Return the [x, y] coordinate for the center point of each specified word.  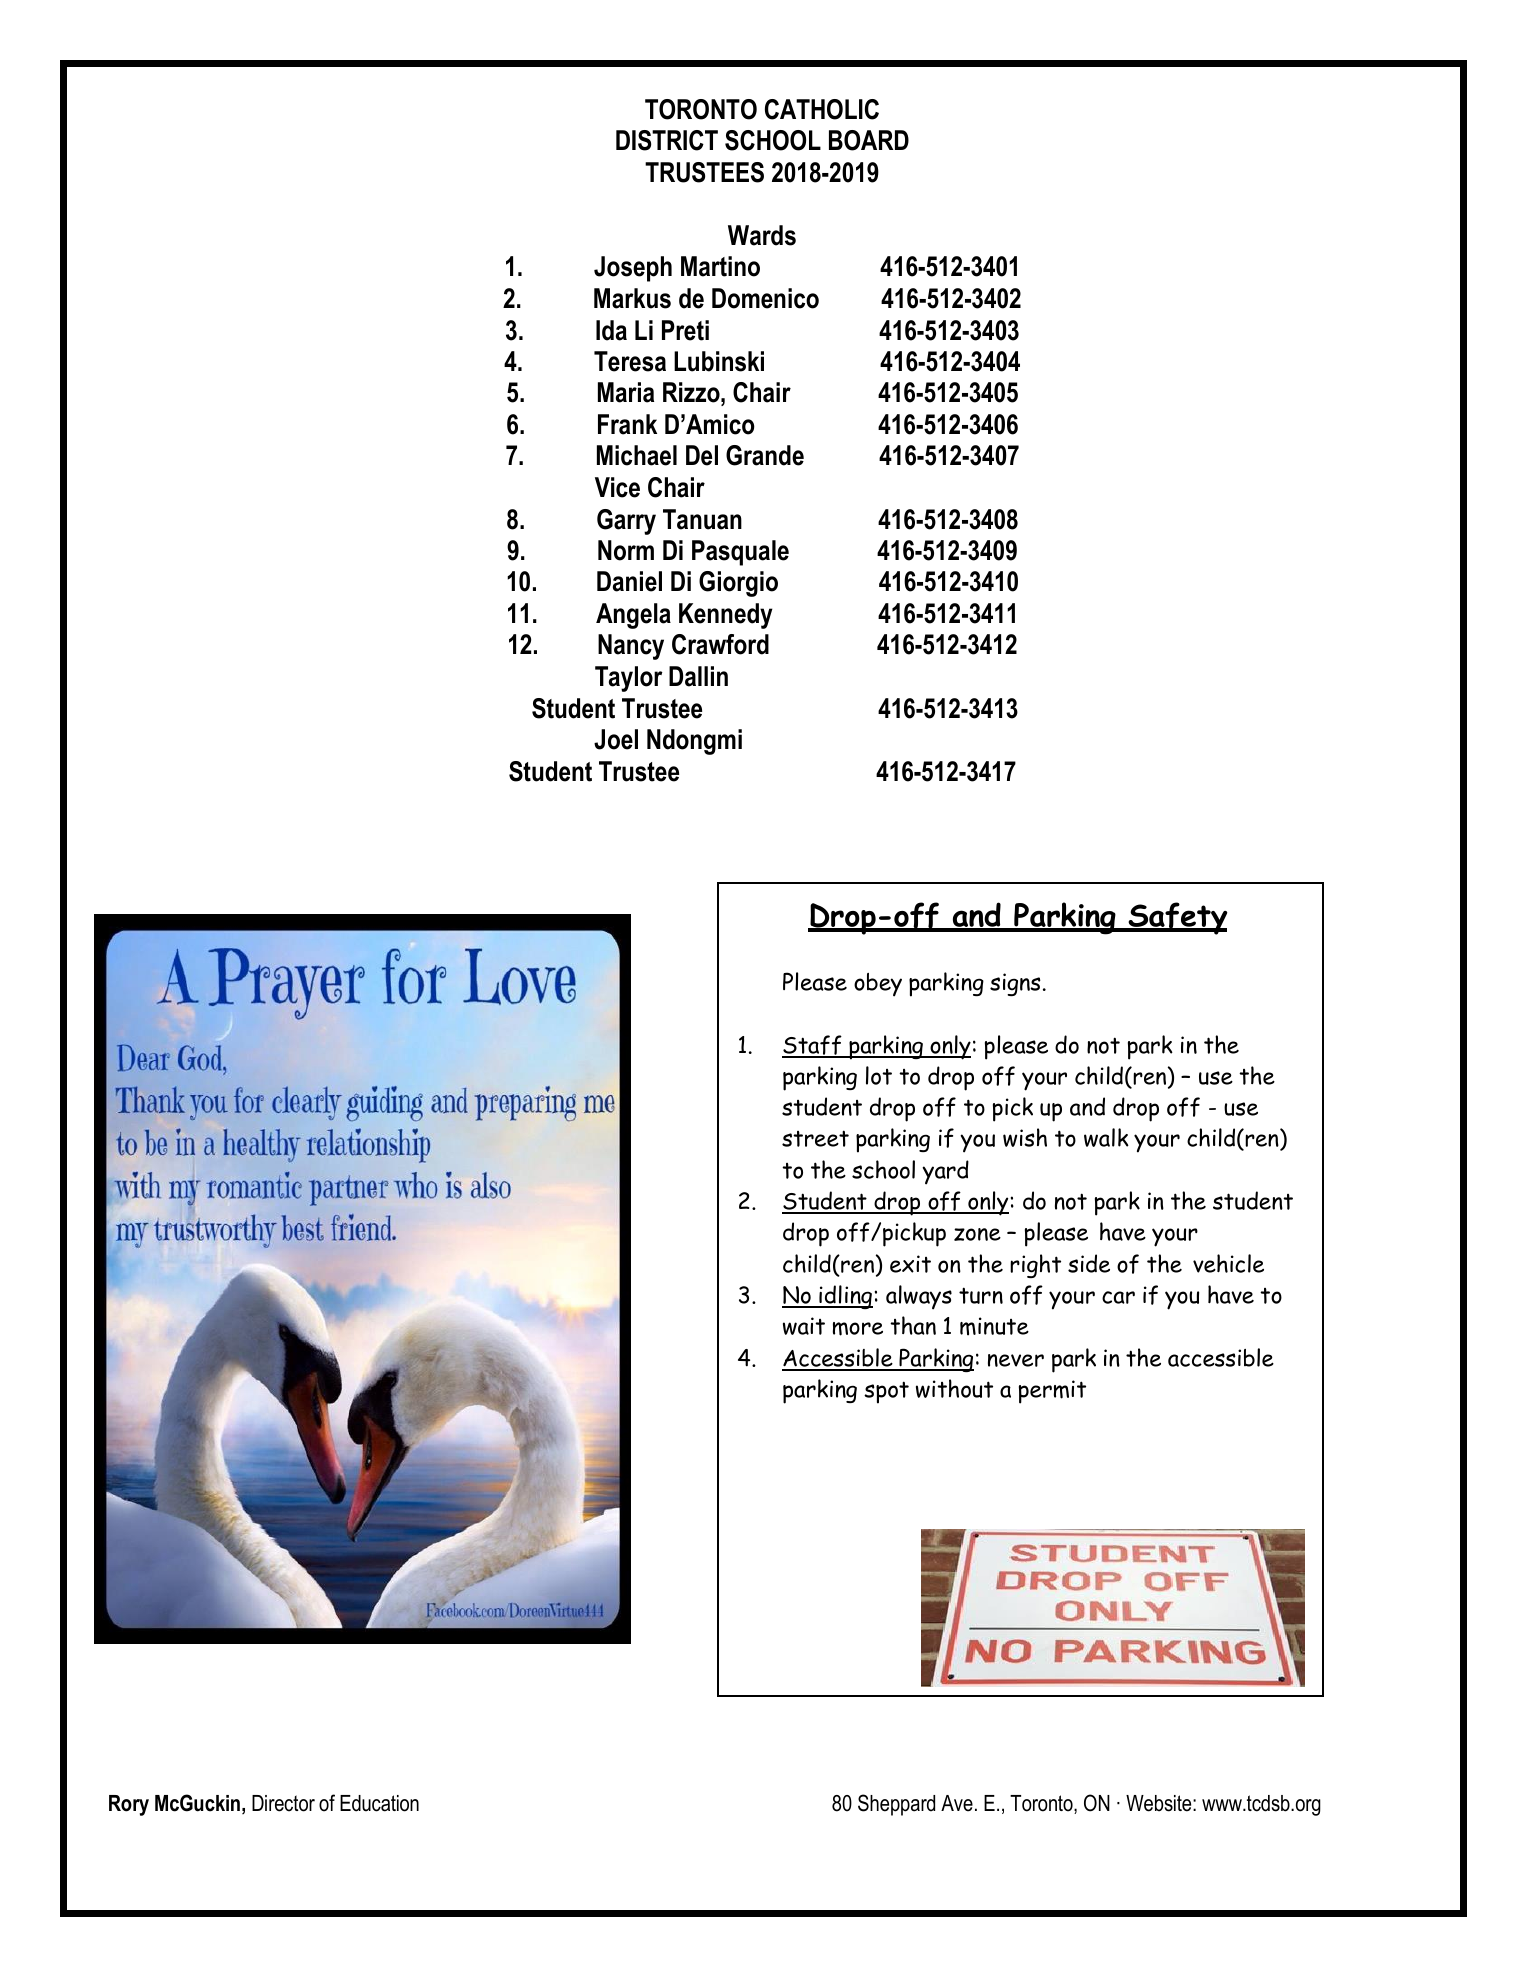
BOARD [869, 140]
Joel [616, 739]
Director [283, 1803]
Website [1160, 1803]
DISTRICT [667, 140]
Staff [813, 1046]
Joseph [633, 269]
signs [1015, 984]
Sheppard [896, 1805]
